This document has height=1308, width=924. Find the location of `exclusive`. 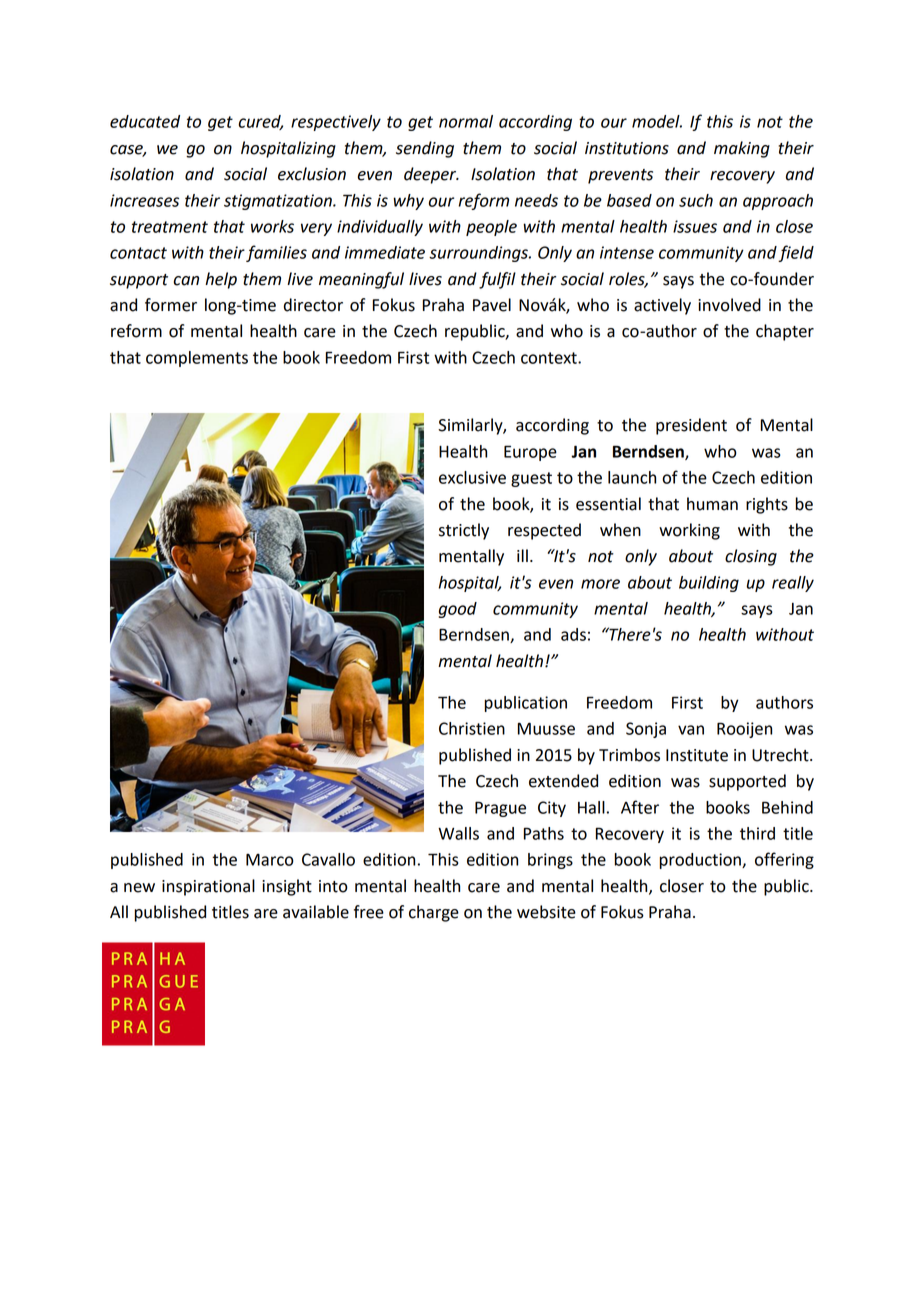

exclusive is located at coordinates (472, 477).
